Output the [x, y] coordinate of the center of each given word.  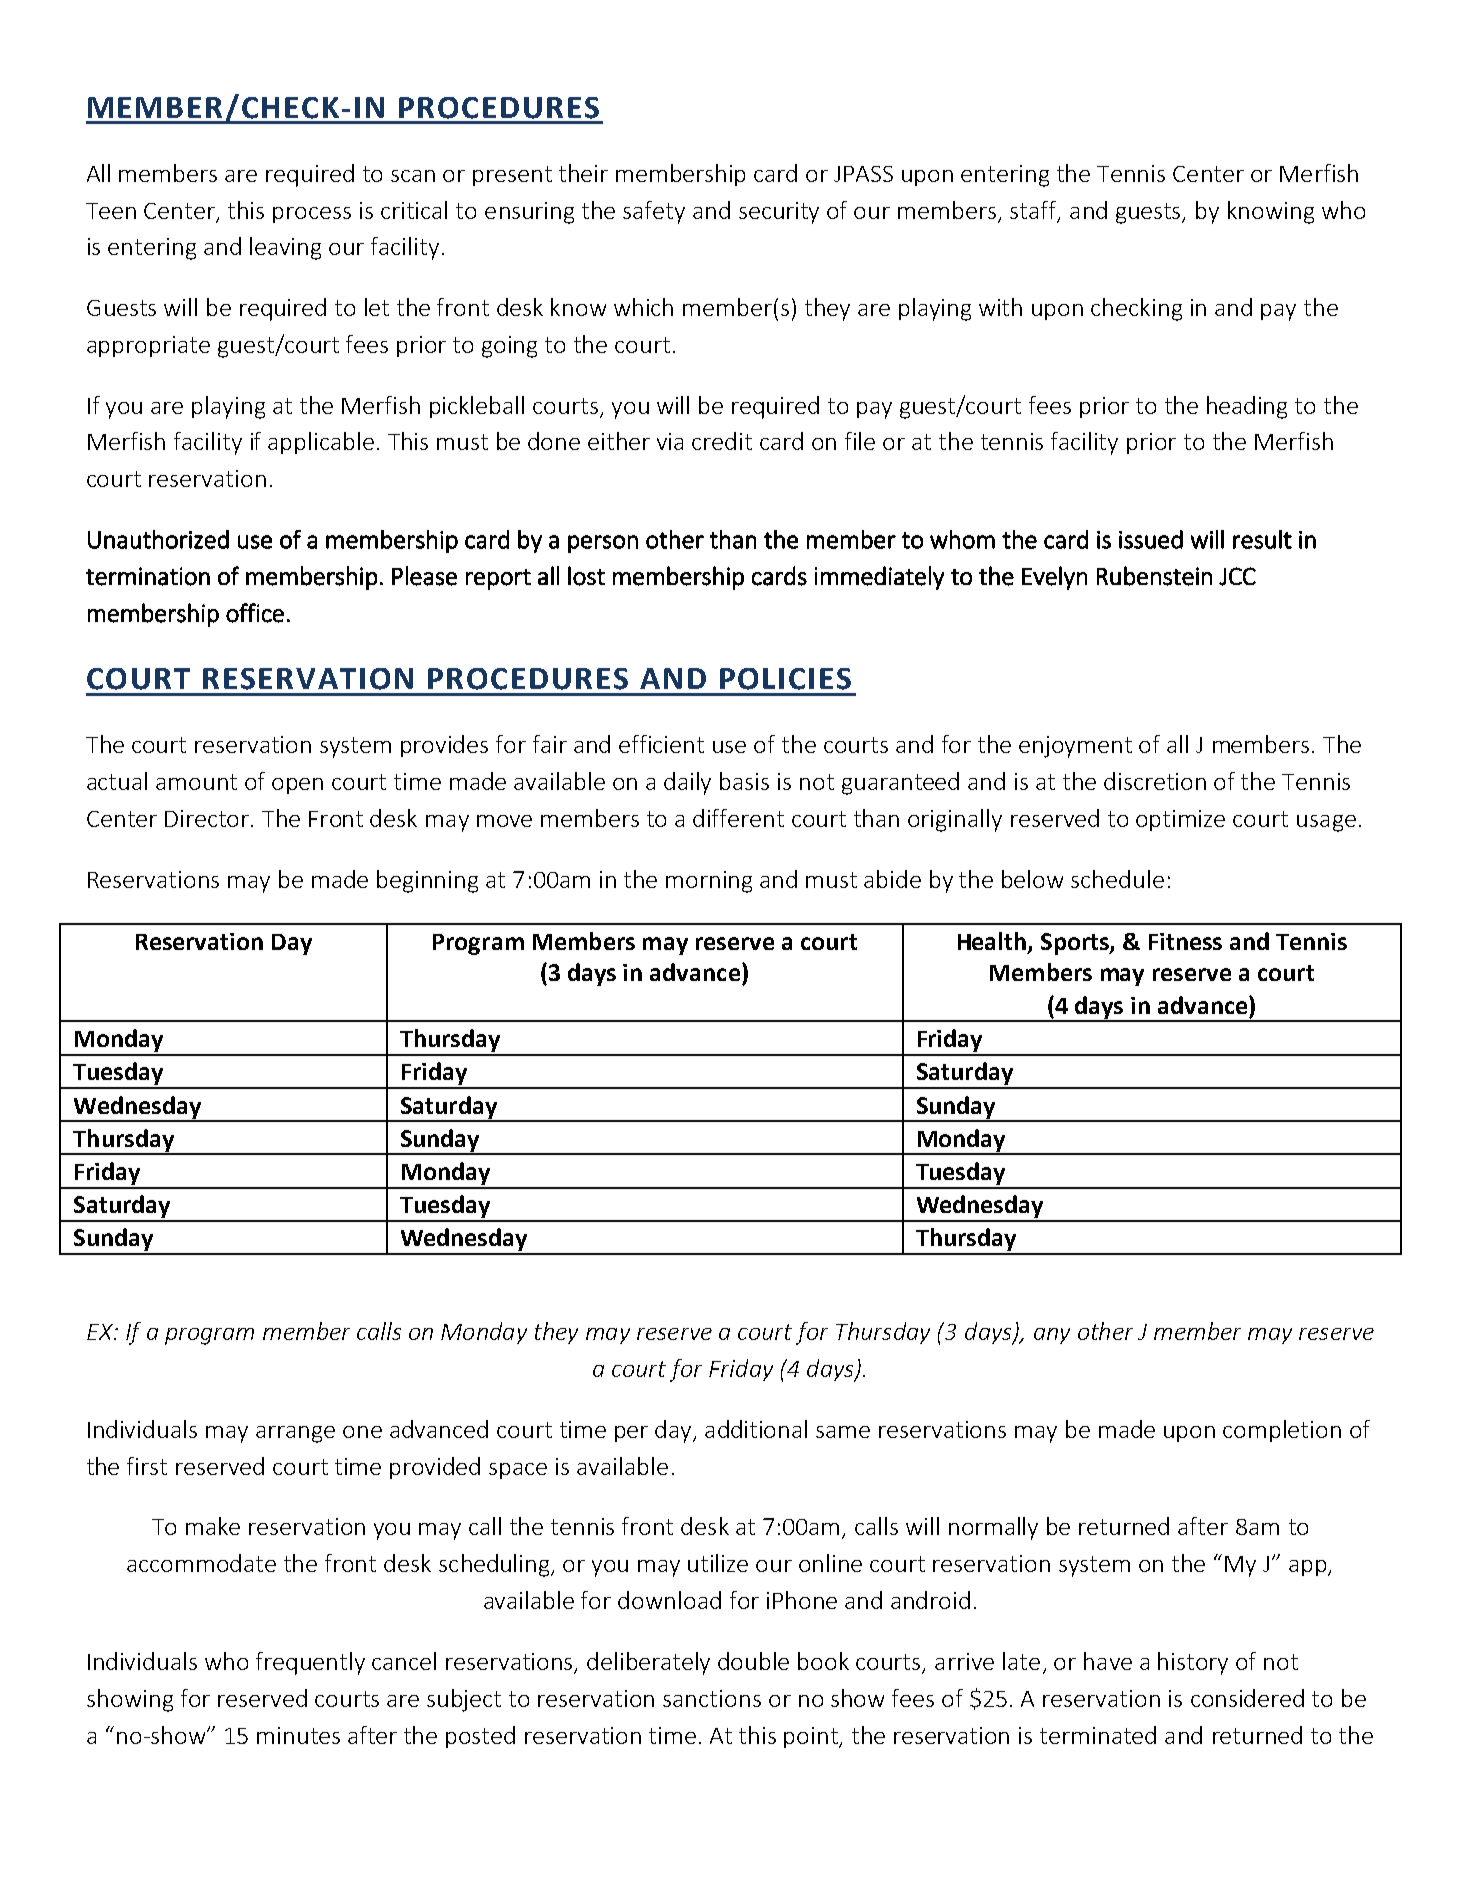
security [779, 213]
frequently [310, 1663]
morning [709, 882]
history [1193, 1663]
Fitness [1185, 941]
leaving [285, 248]
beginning [427, 881]
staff [1035, 211]
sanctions [712, 1698]
